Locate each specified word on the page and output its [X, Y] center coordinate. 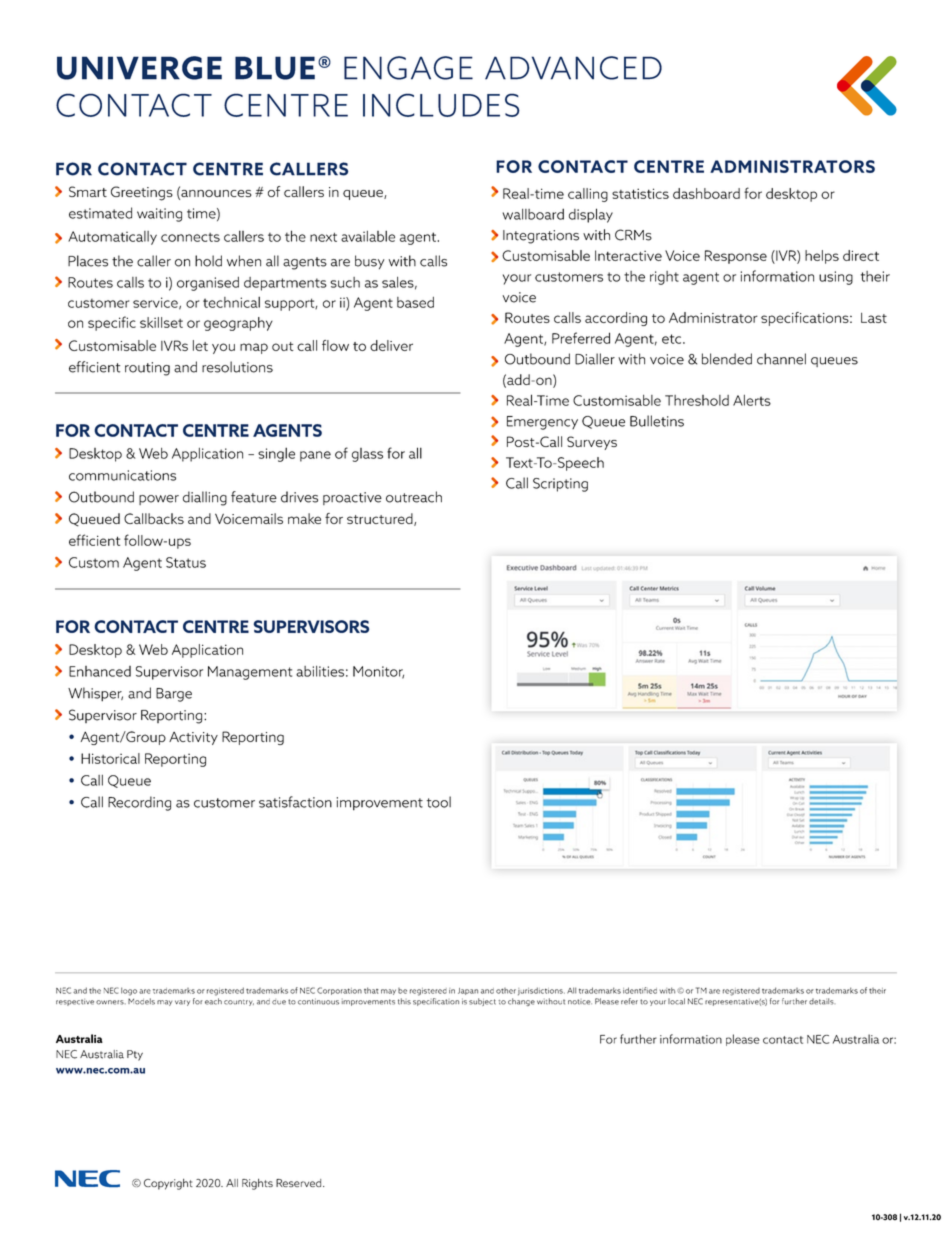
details [822, 1001]
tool [439, 802]
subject [482, 1002]
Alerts [752, 400]
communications [122, 475]
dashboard [706, 193]
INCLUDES [441, 105]
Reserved [300, 1183]
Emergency [542, 423]
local [676, 1001]
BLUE [275, 68]
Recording [139, 803]
